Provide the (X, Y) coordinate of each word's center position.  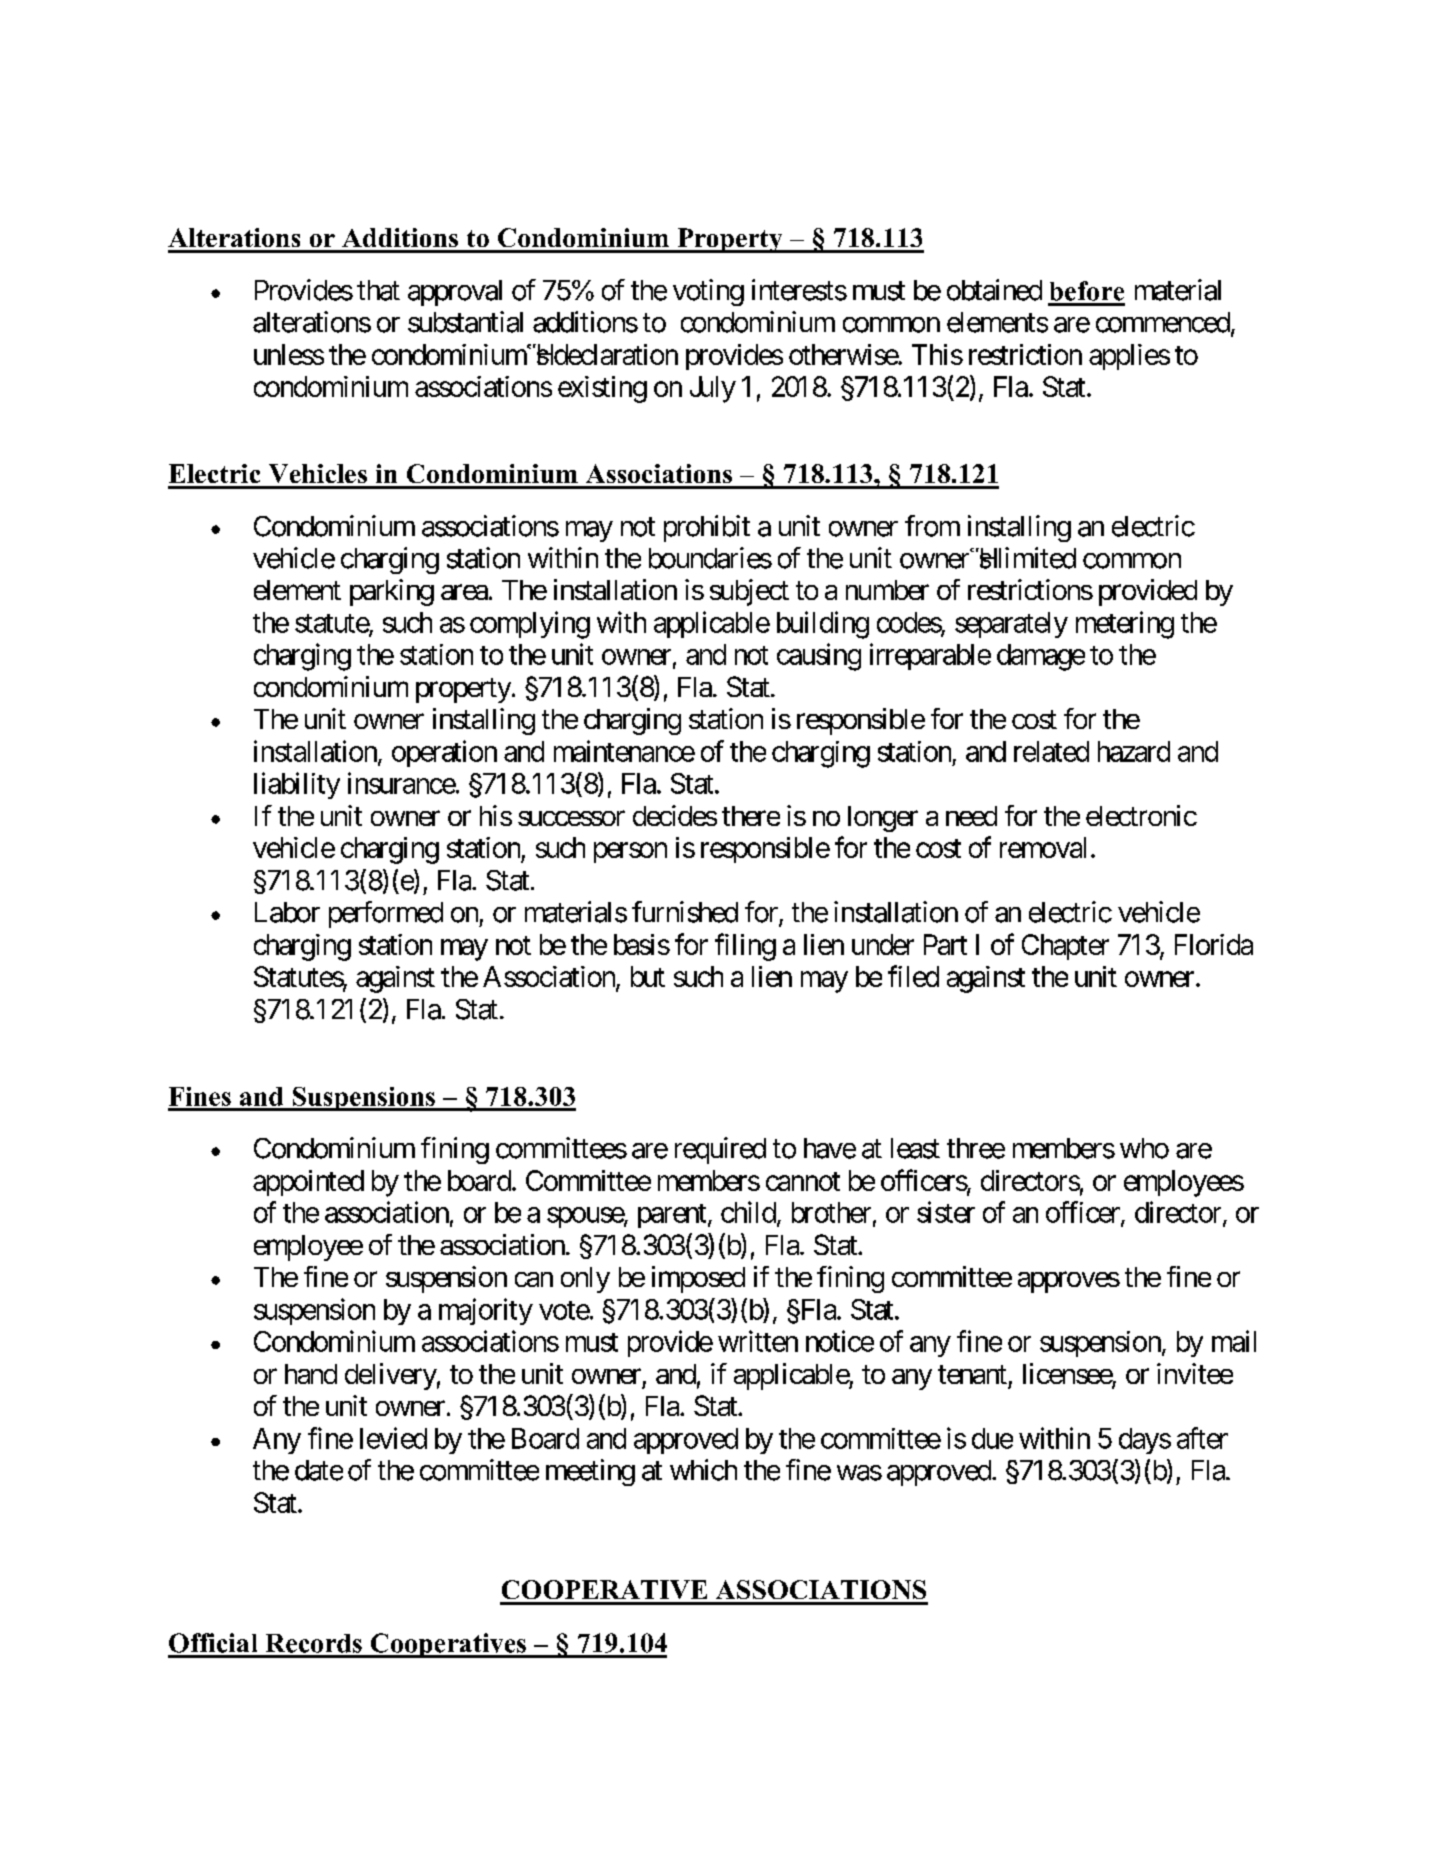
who (1144, 1148)
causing (819, 657)
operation (444, 753)
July (713, 389)
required (720, 1150)
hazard (1134, 751)
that (378, 290)
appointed (308, 1183)
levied (393, 1438)
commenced (1163, 322)
